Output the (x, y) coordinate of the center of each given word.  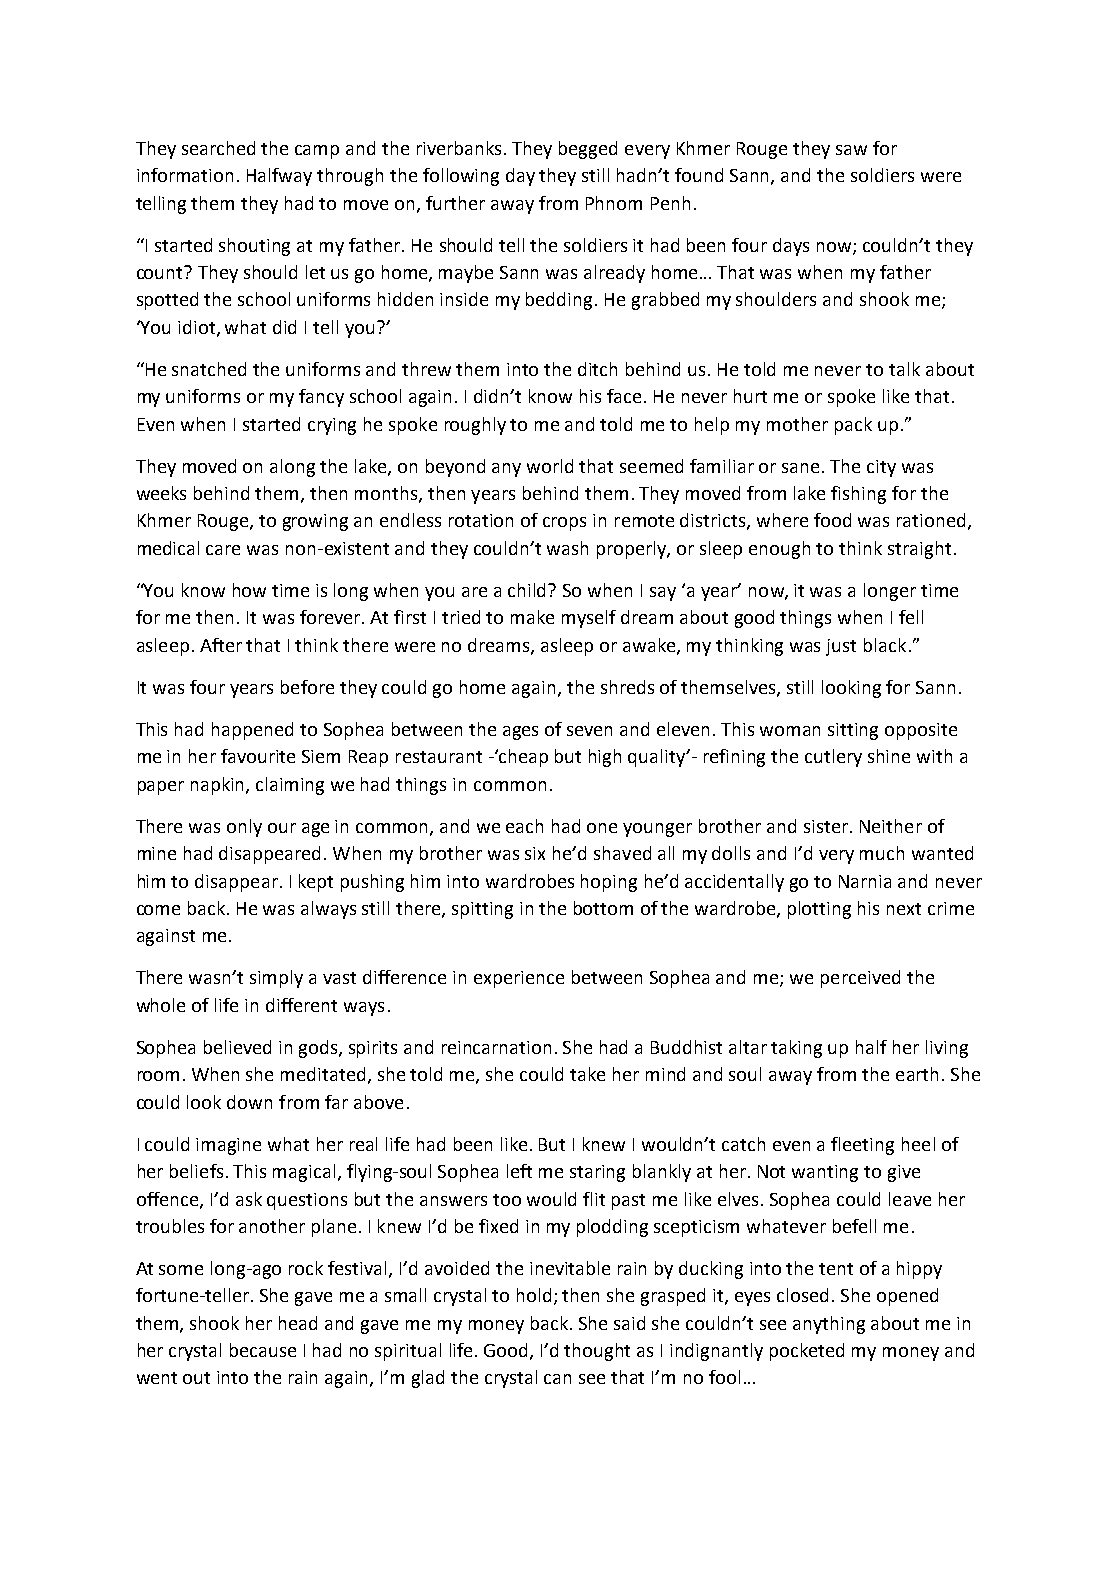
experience (519, 979)
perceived (860, 979)
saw (851, 150)
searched (218, 148)
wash (567, 548)
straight (919, 550)
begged (588, 150)
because (263, 1350)
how (249, 590)
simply (276, 979)
